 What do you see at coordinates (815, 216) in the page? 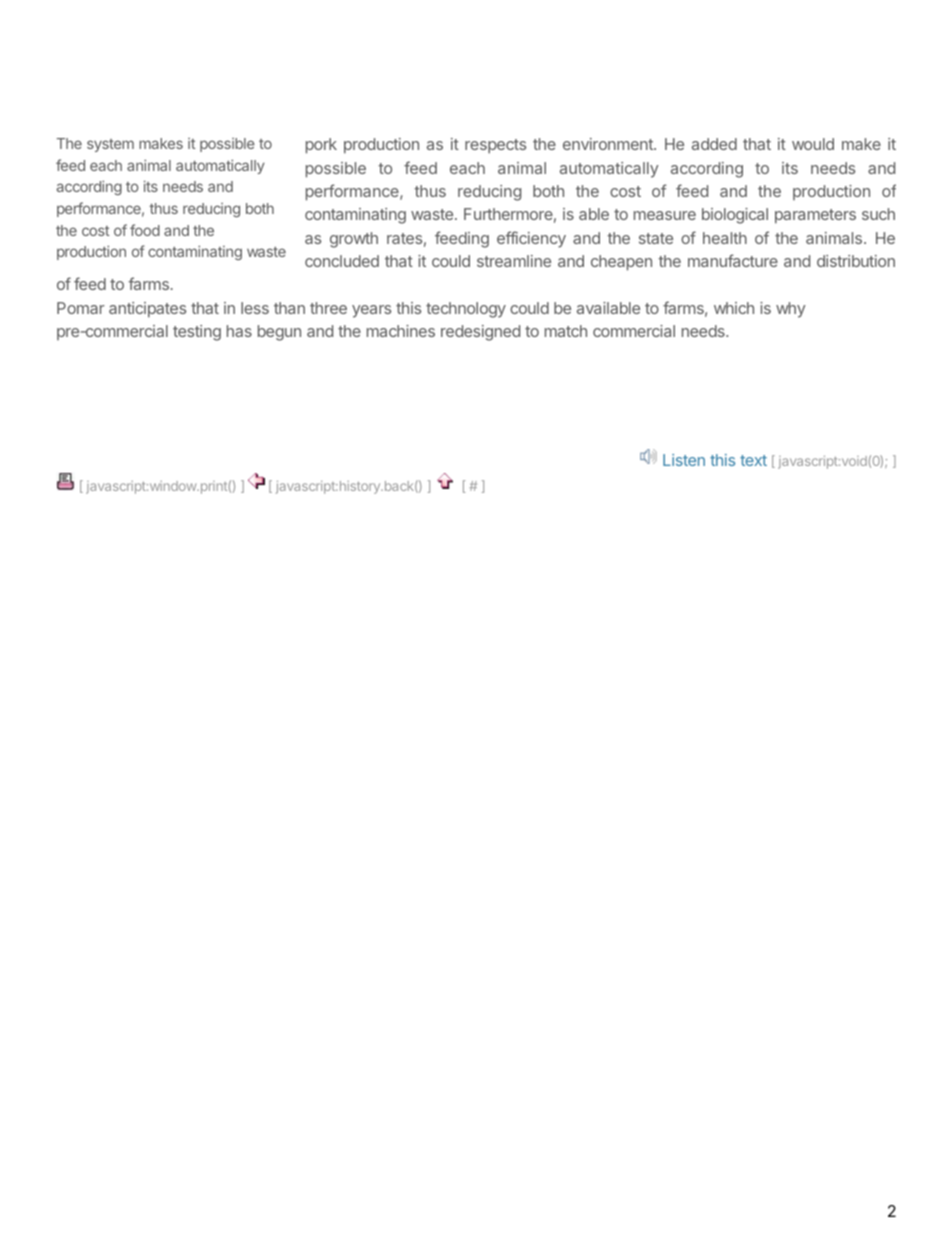
I see `parameters` at bounding box center [815, 216].
